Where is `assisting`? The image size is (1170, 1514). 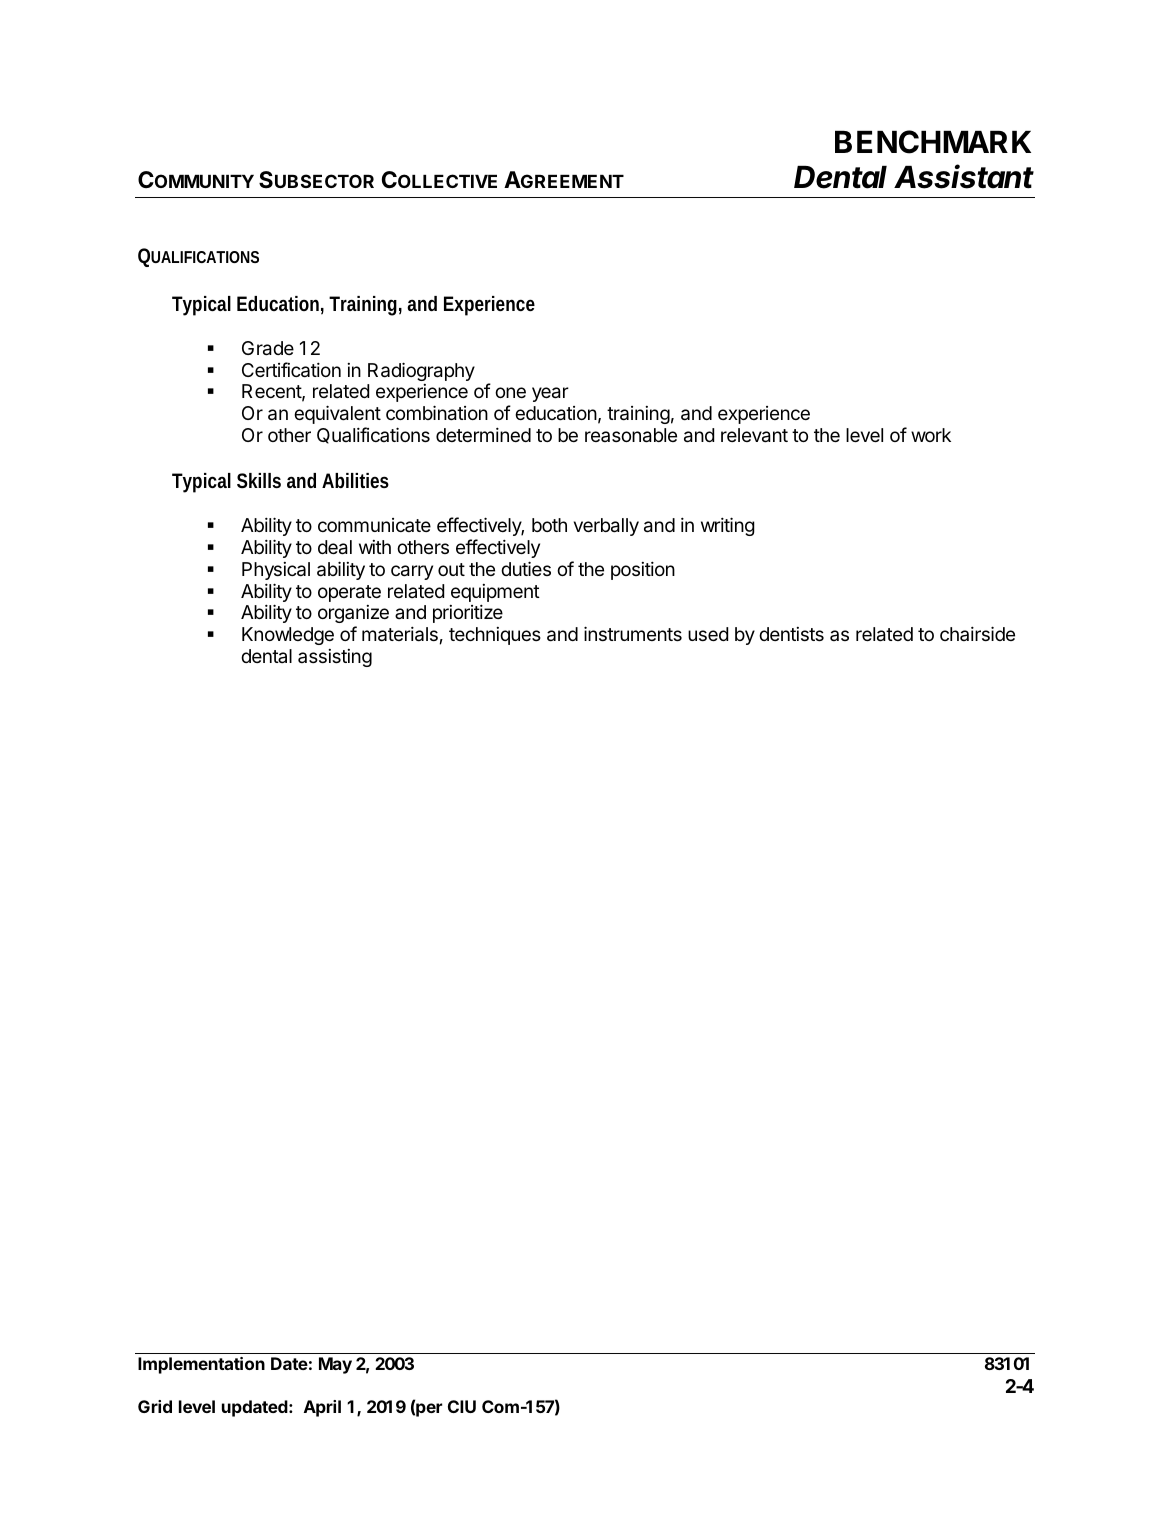
assisting is located at coordinates (335, 658).
